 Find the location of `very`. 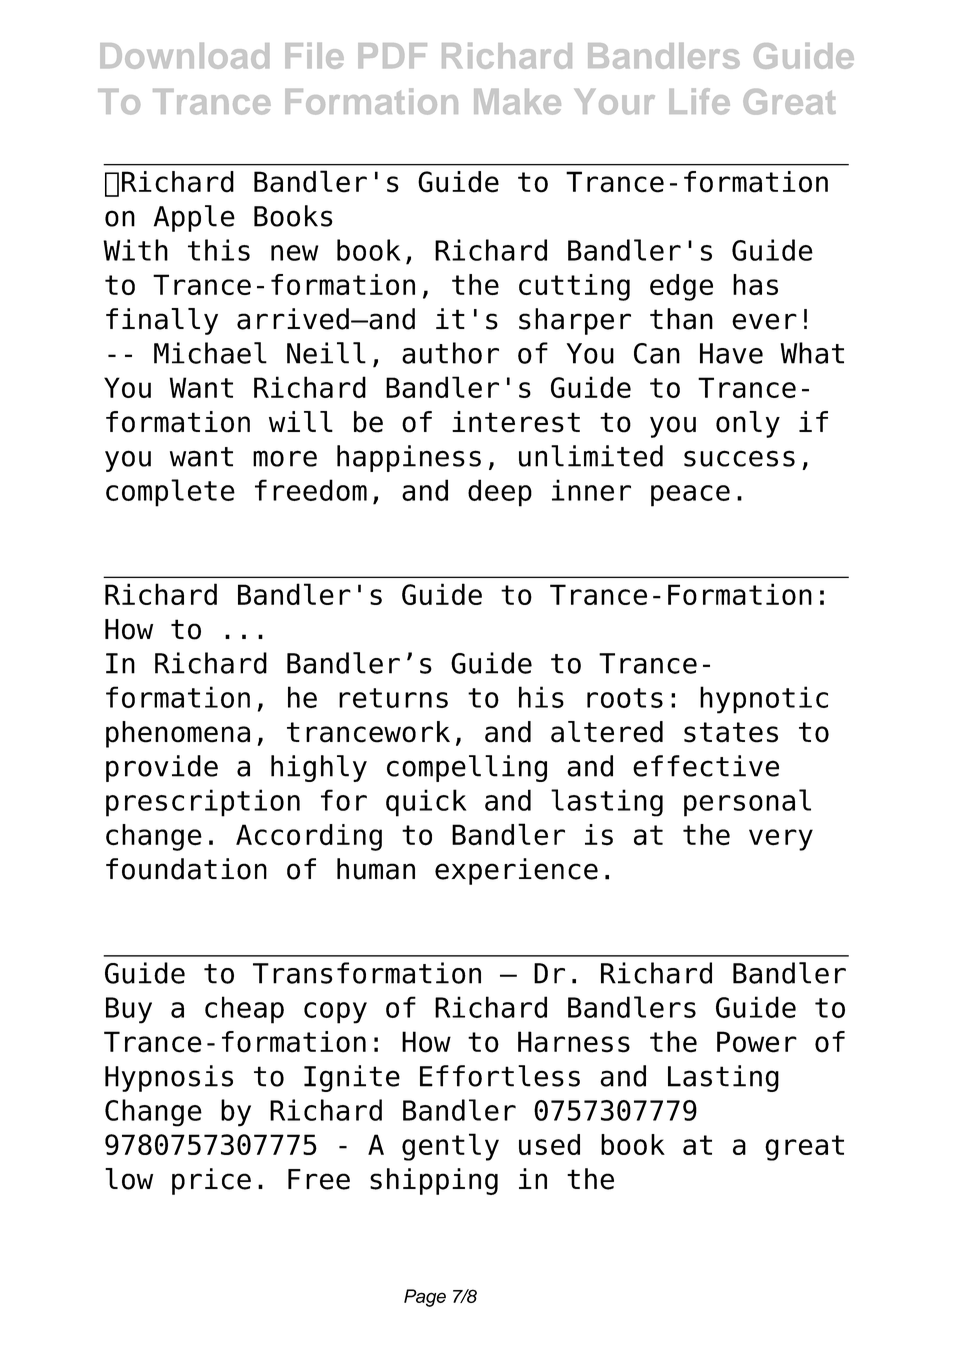

very is located at coordinates (781, 840).
